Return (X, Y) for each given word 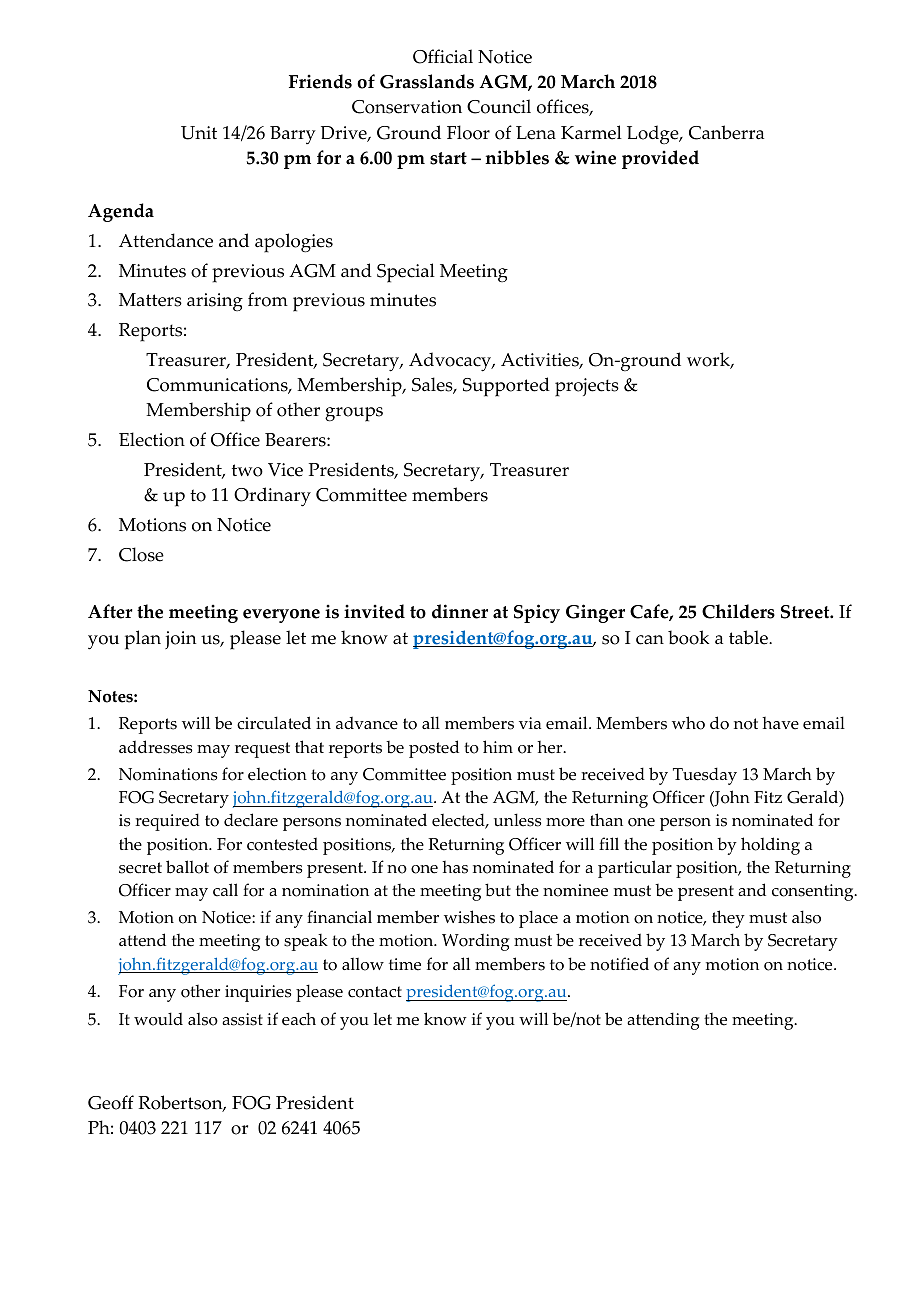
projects (587, 387)
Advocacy (451, 362)
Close (141, 554)
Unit (199, 133)
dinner (460, 611)
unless (517, 820)
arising (215, 302)
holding (770, 846)
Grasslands (427, 81)
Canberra (726, 132)
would (158, 1019)
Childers (738, 611)
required (167, 822)
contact (375, 992)
